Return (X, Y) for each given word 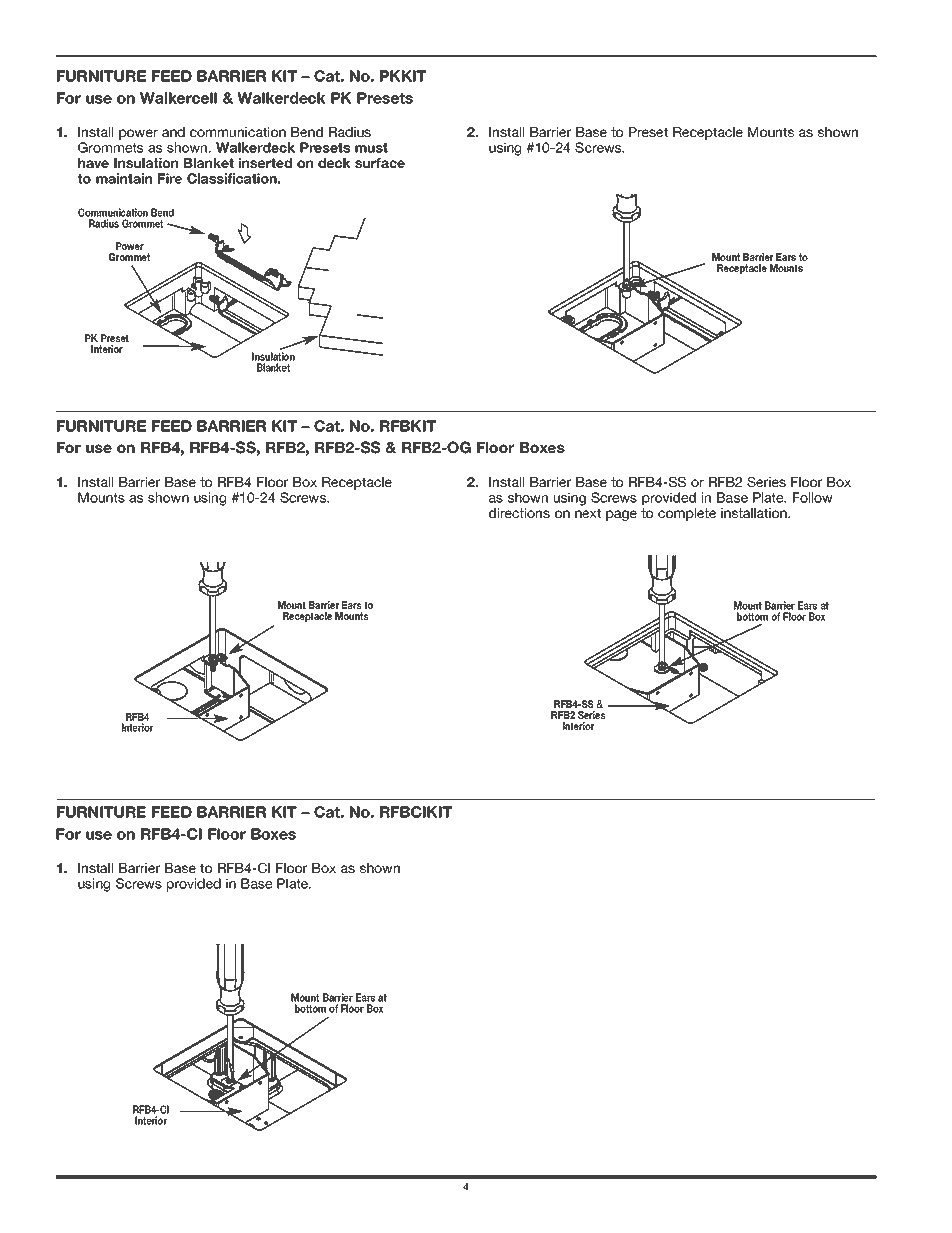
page (621, 515)
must (371, 148)
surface (380, 163)
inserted (265, 163)
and (173, 132)
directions (519, 513)
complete (687, 514)
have (93, 163)
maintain (124, 178)
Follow (812, 497)
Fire (170, 178)
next (588, 513)
